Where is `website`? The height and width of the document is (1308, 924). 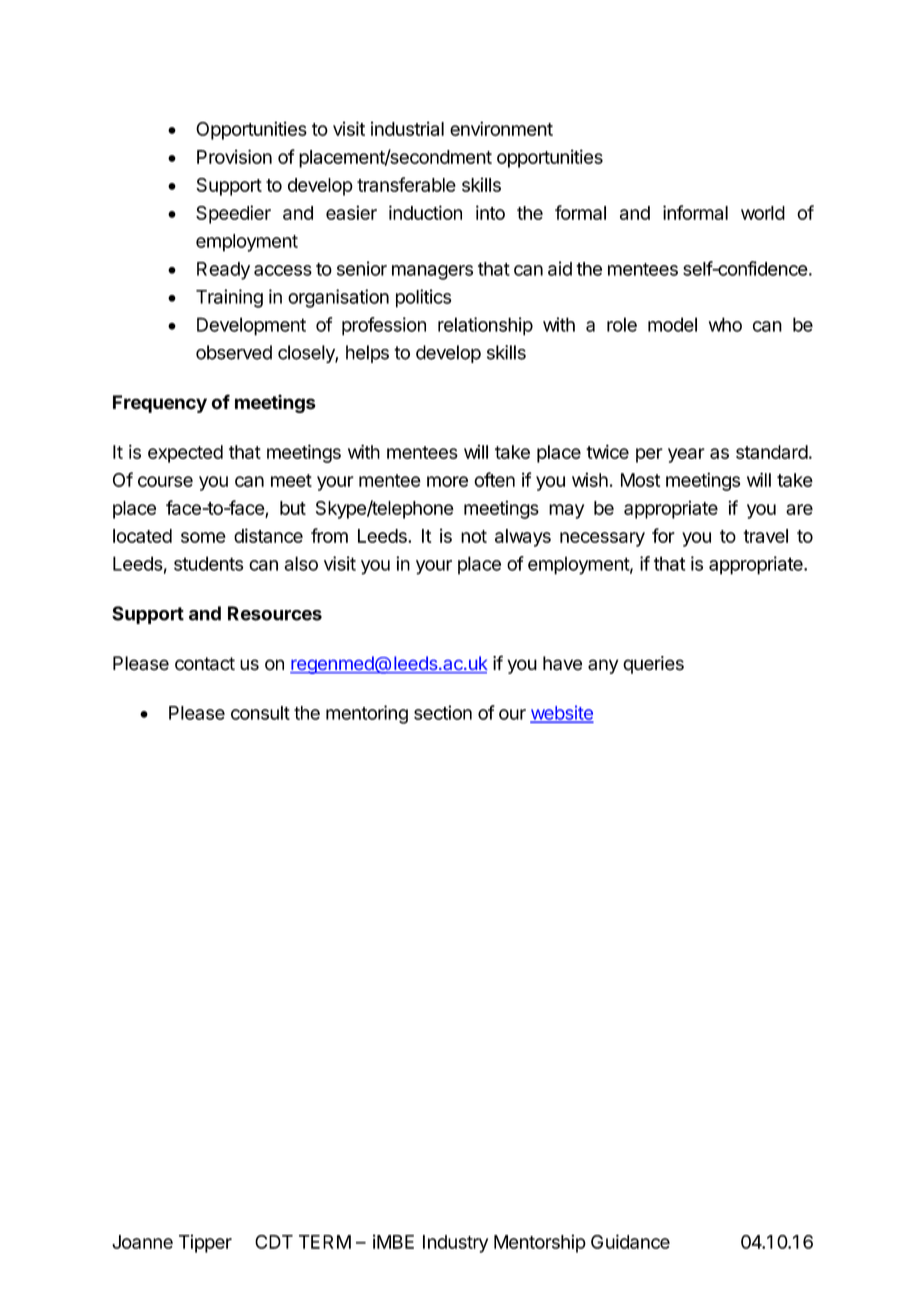
website is located at coordinates (561, 713).
